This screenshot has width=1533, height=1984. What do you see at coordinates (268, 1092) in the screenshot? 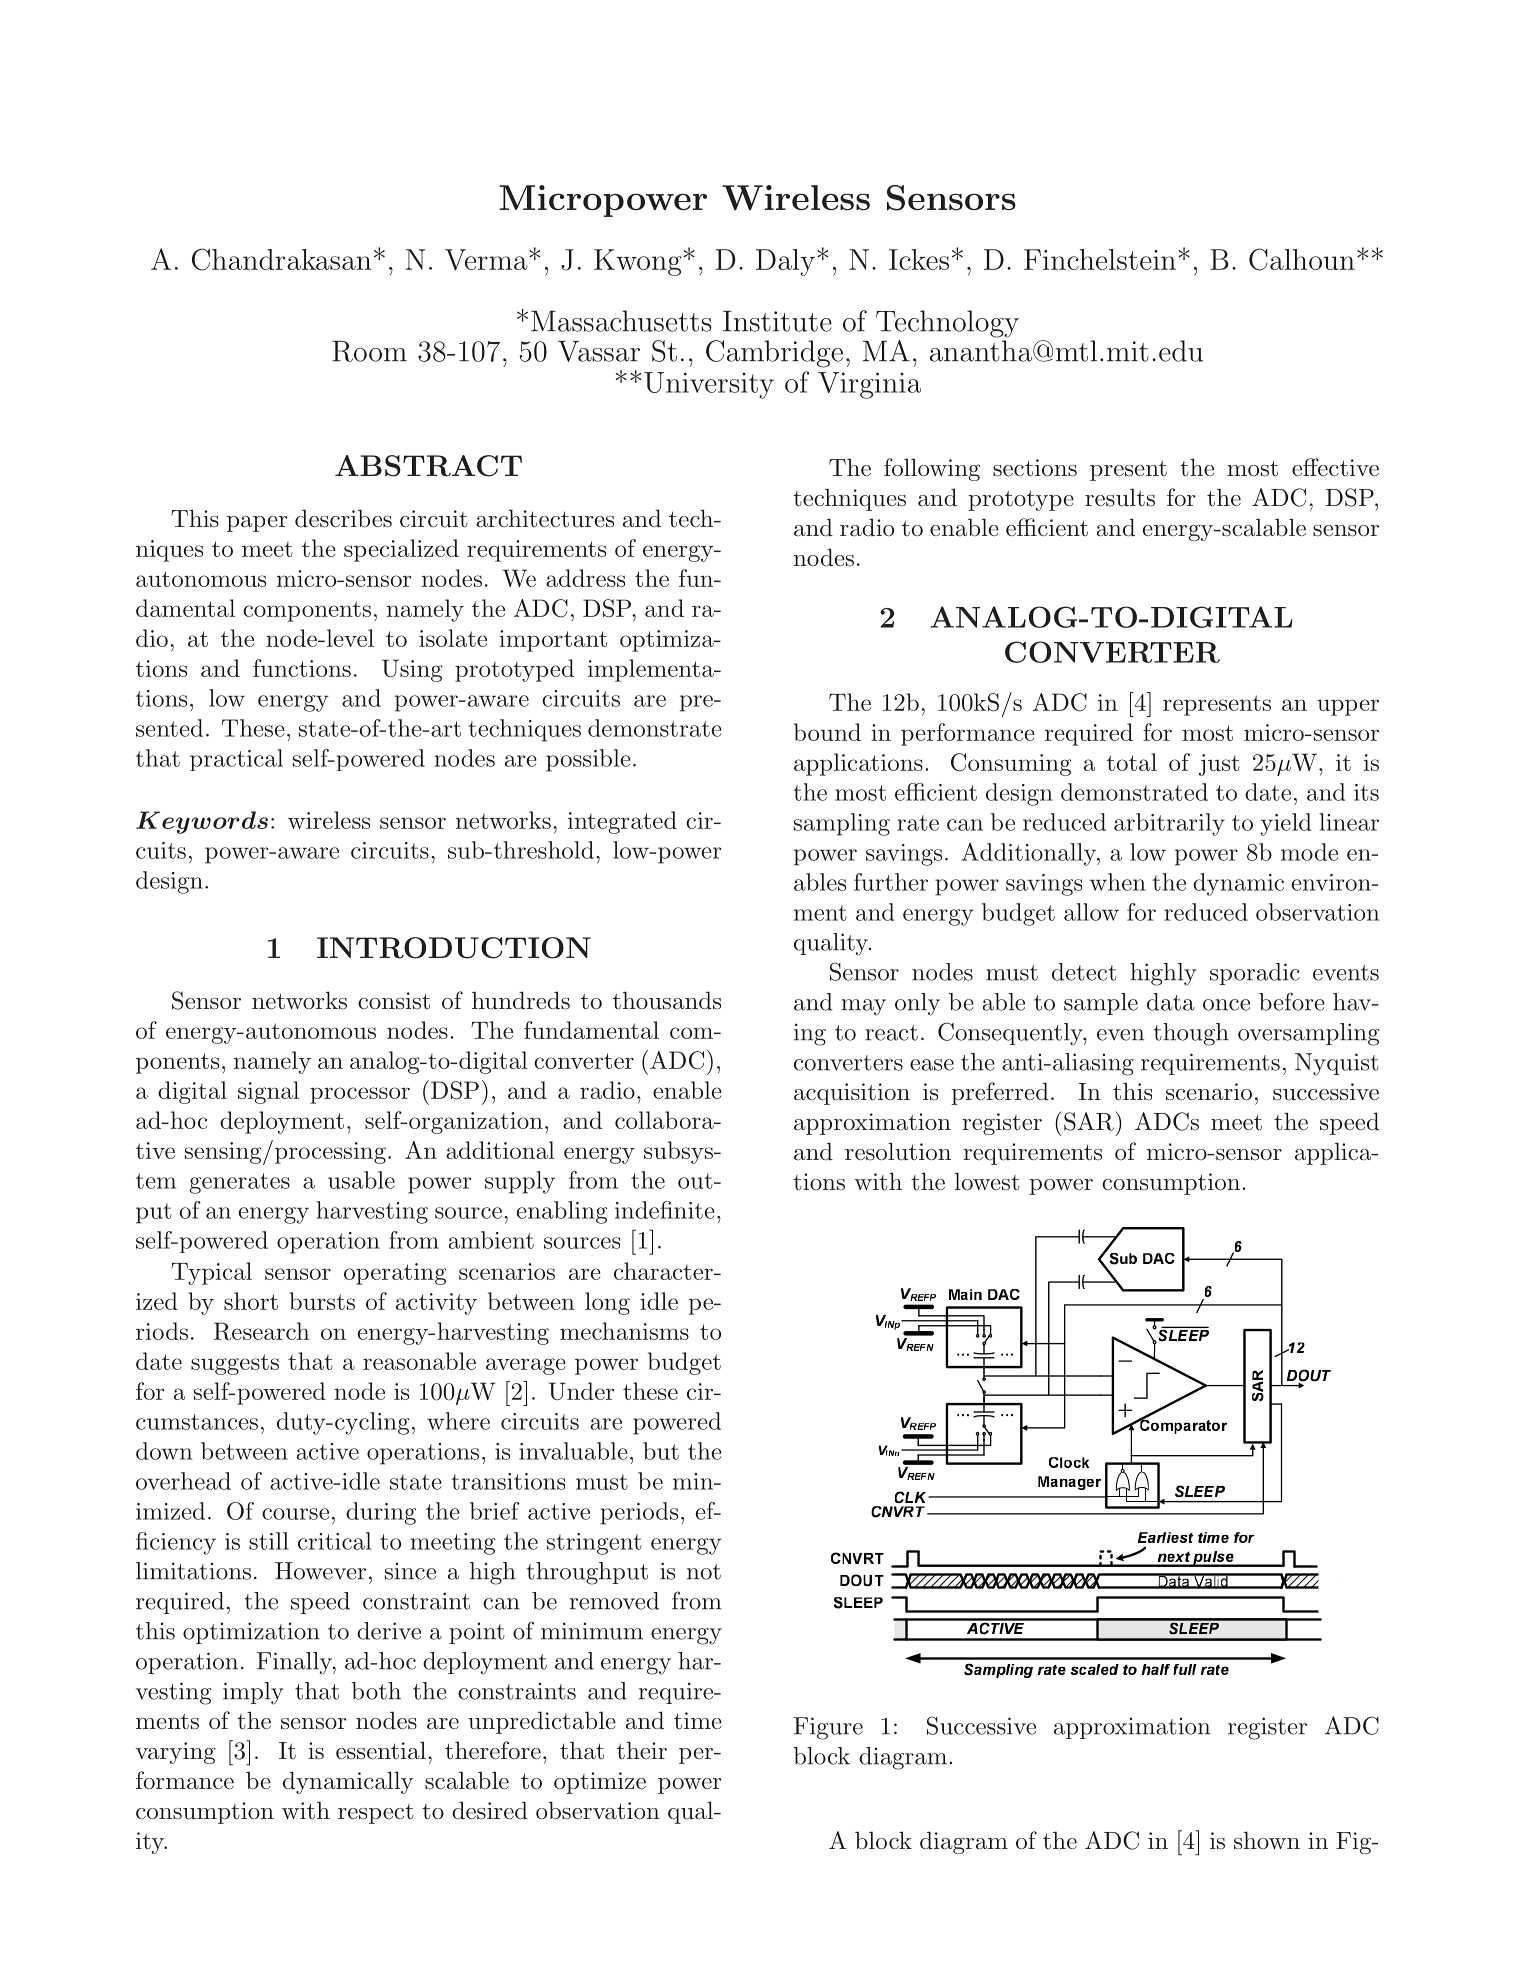
I see `signal` at bounding box center [268, 1092].
